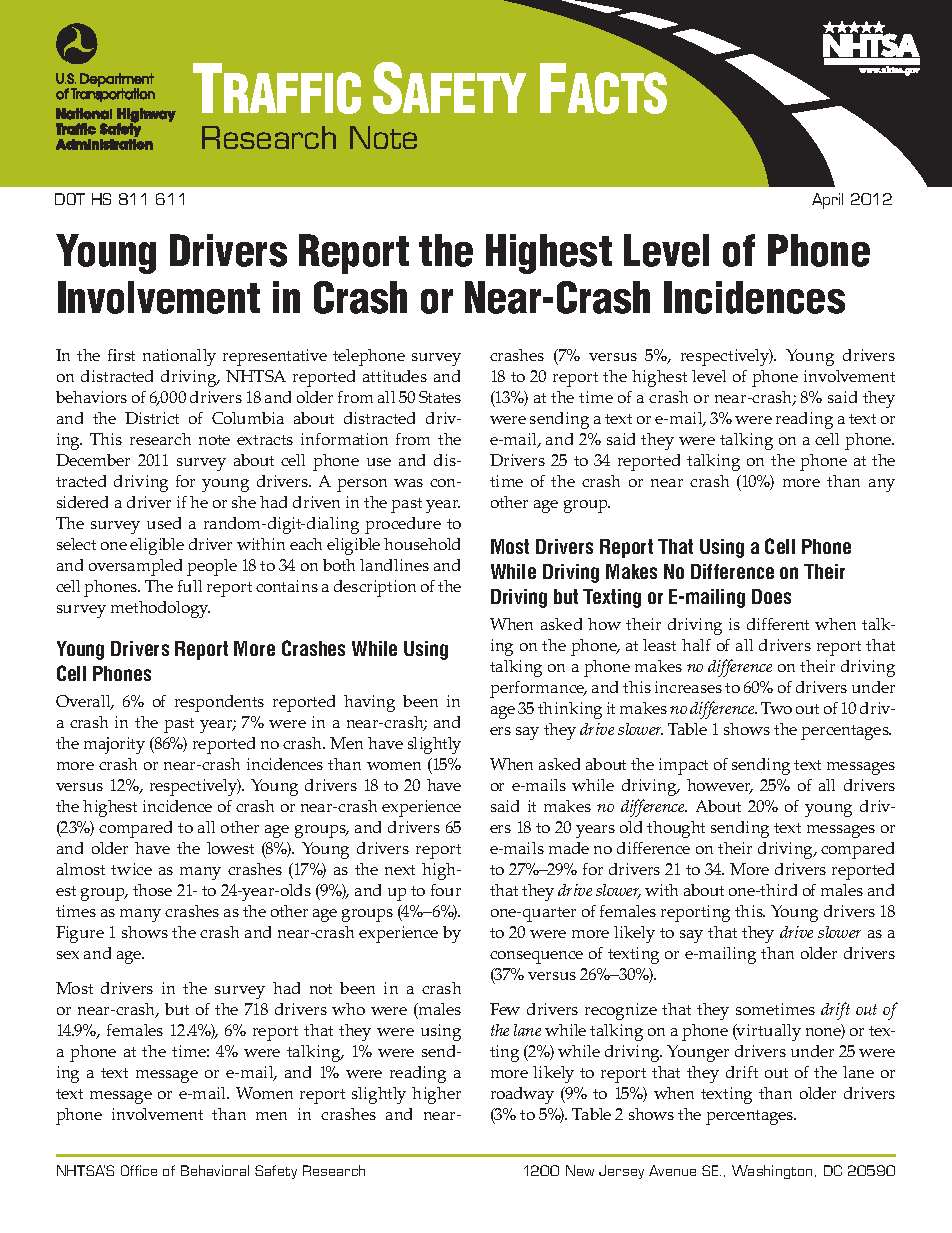 The image size is (952, 1233). What do you see at coordinates (164, 523) in the image?
I see `used` at bounding box center [164, 523].
